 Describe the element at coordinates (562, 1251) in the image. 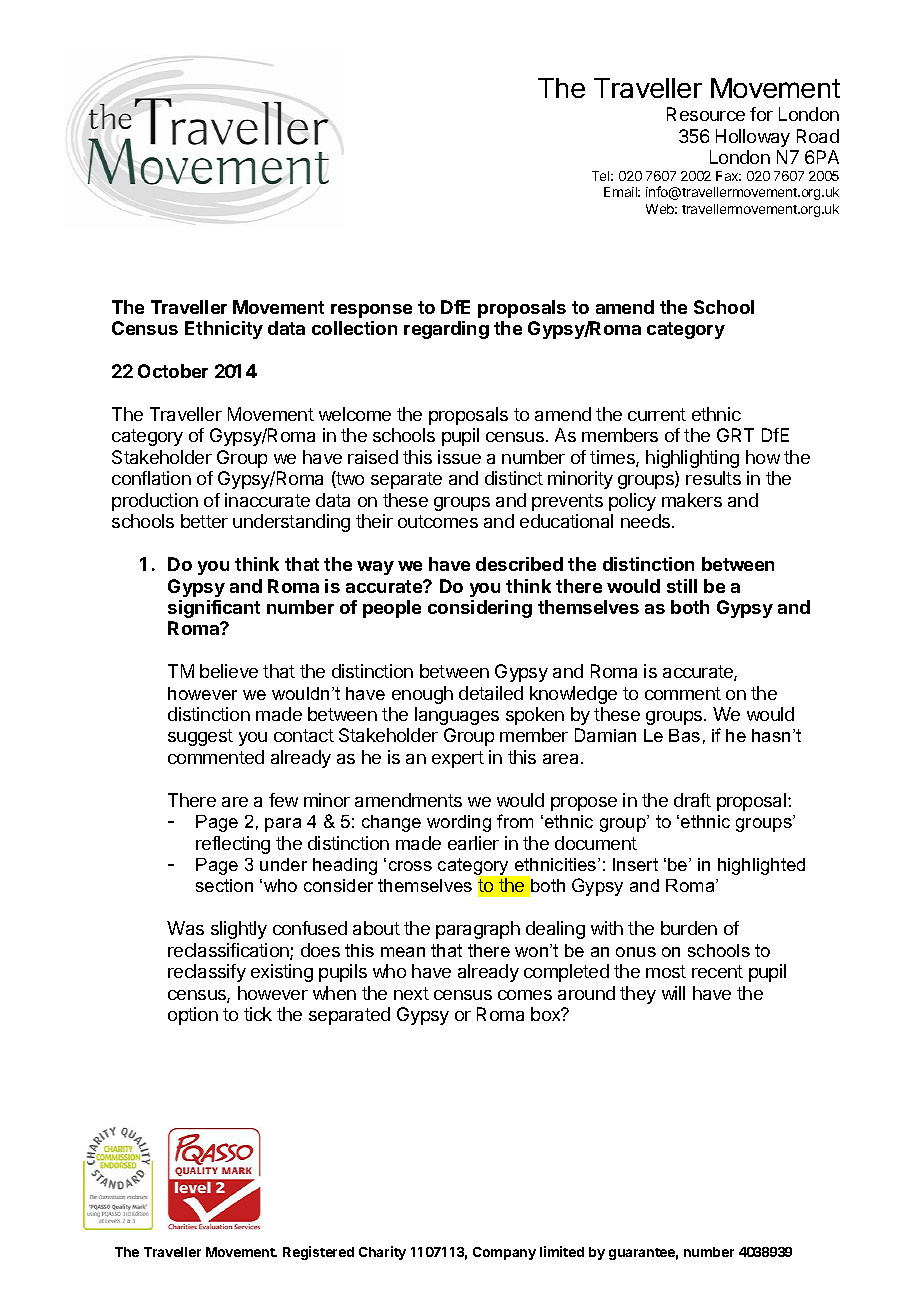

I see `limited` at that location.
